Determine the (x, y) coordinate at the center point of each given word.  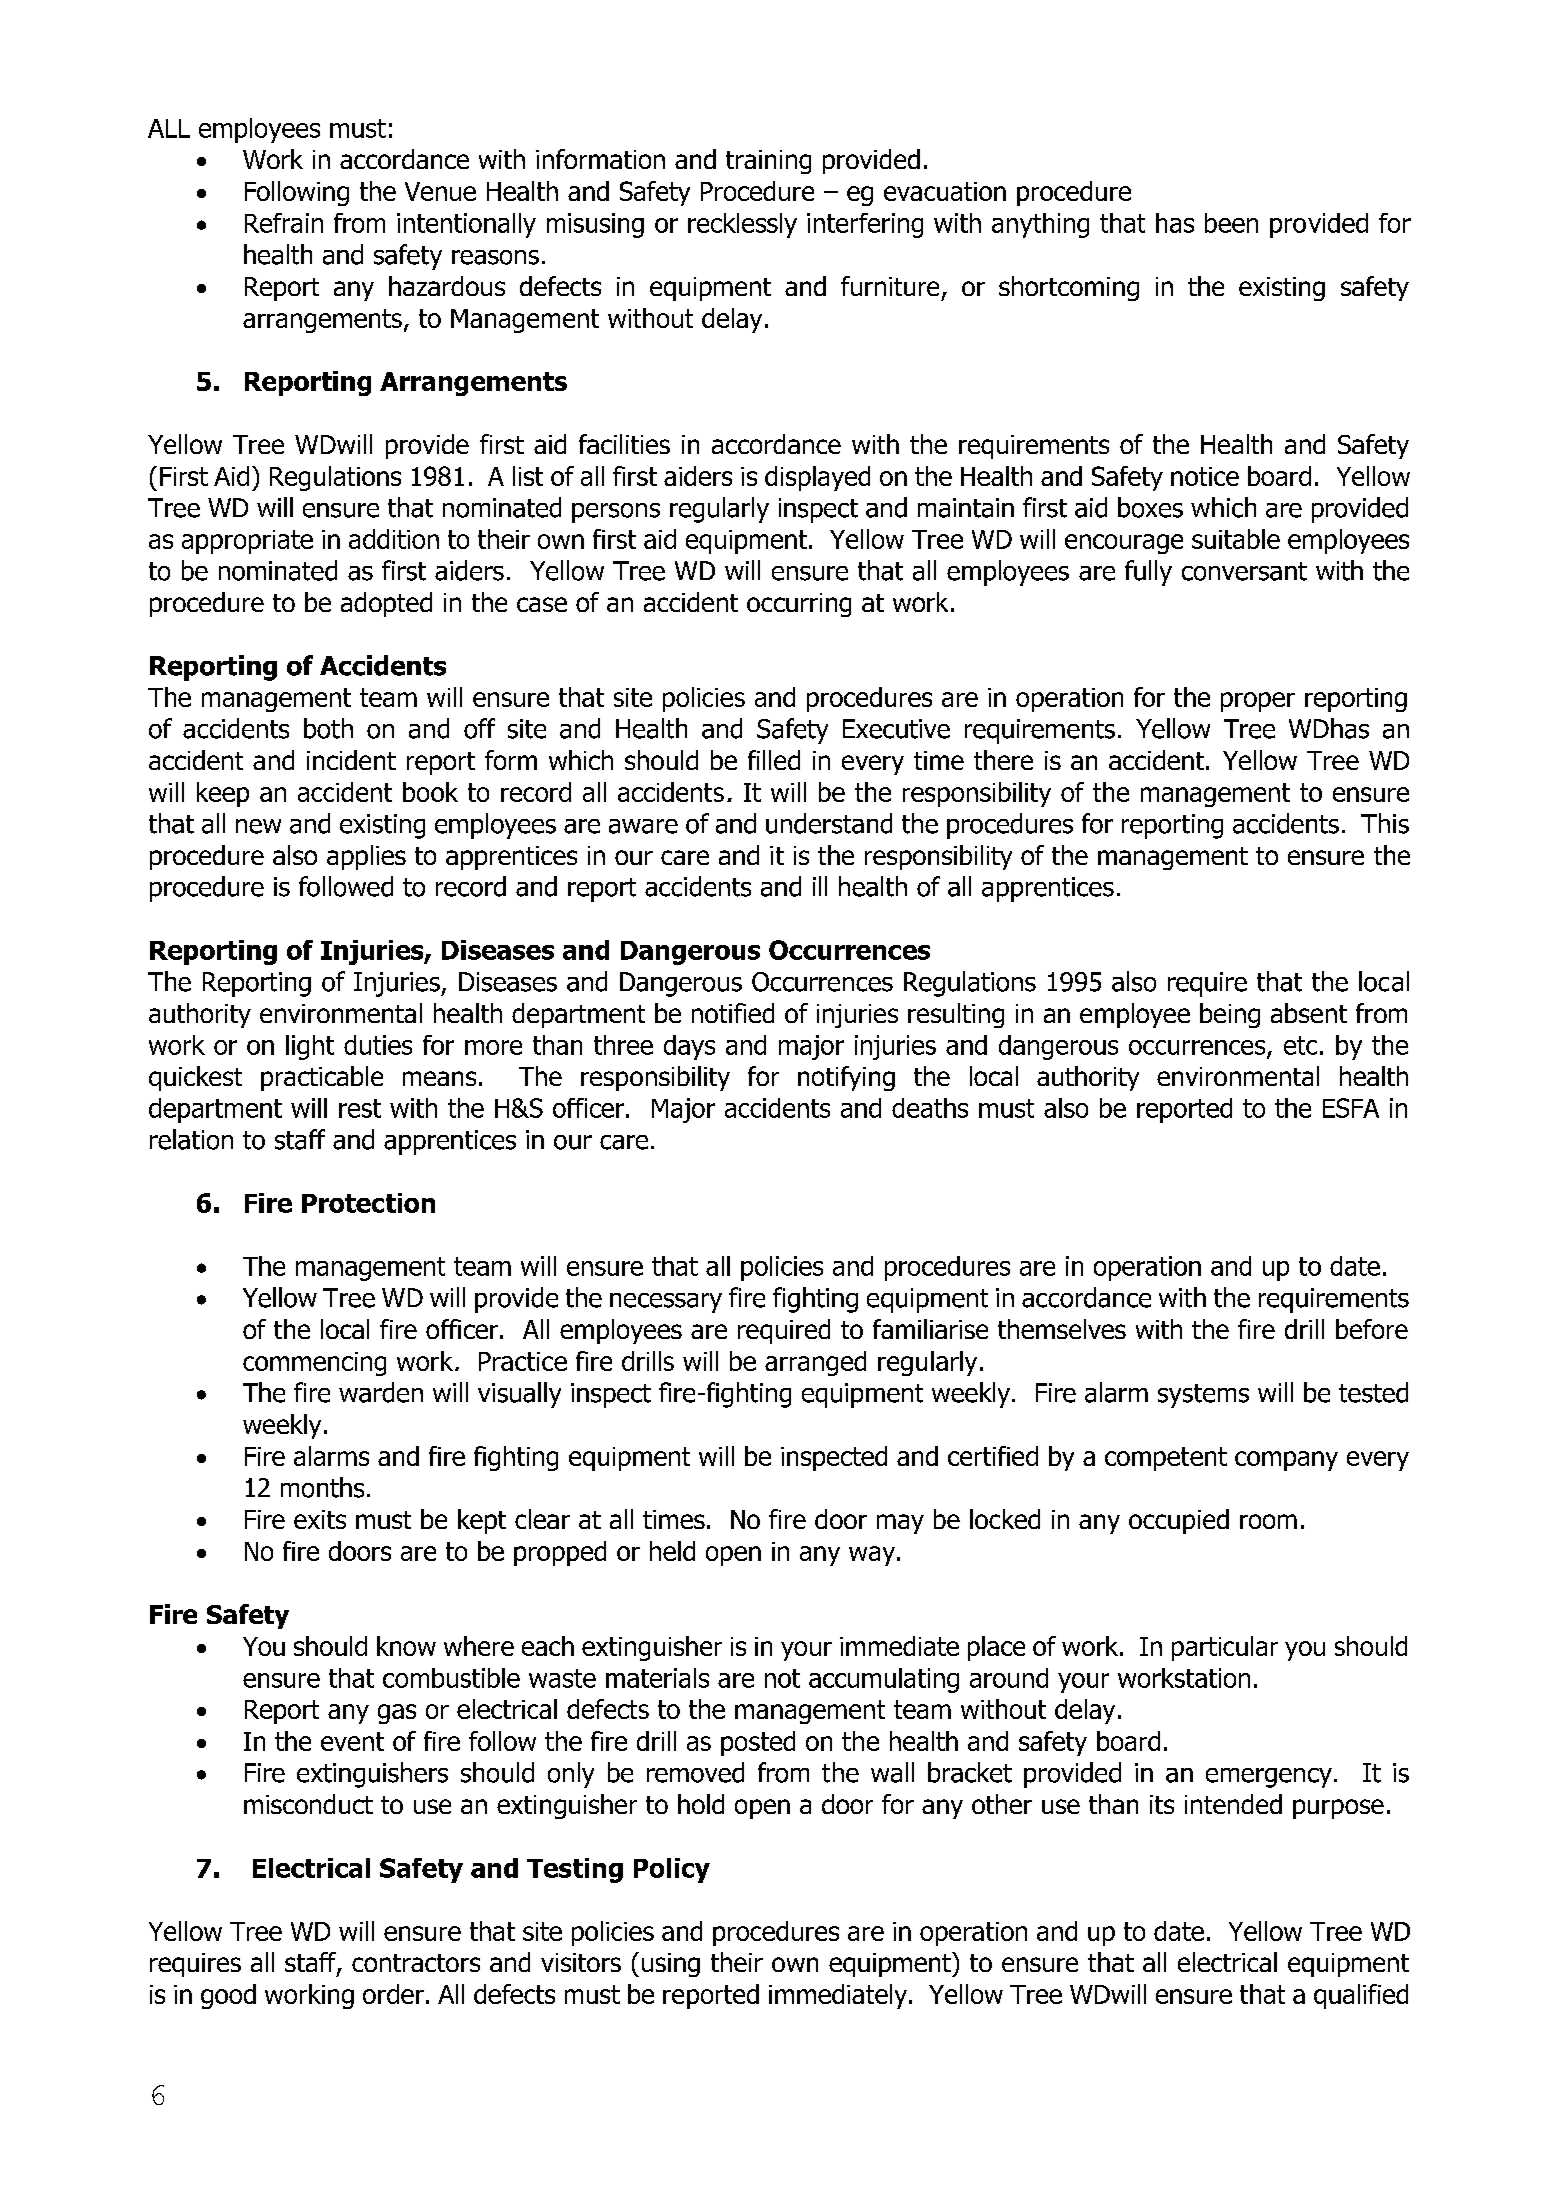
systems (1203, 1396)
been (1231, 223)
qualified (1361, 1996)
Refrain (284, 223)
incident (351, 760)
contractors (416, 1963)
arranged (815, 1363)
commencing (314, 1364)
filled (774, 760)
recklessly (742, 225)
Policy (672, 1870)
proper (1258, 702)
